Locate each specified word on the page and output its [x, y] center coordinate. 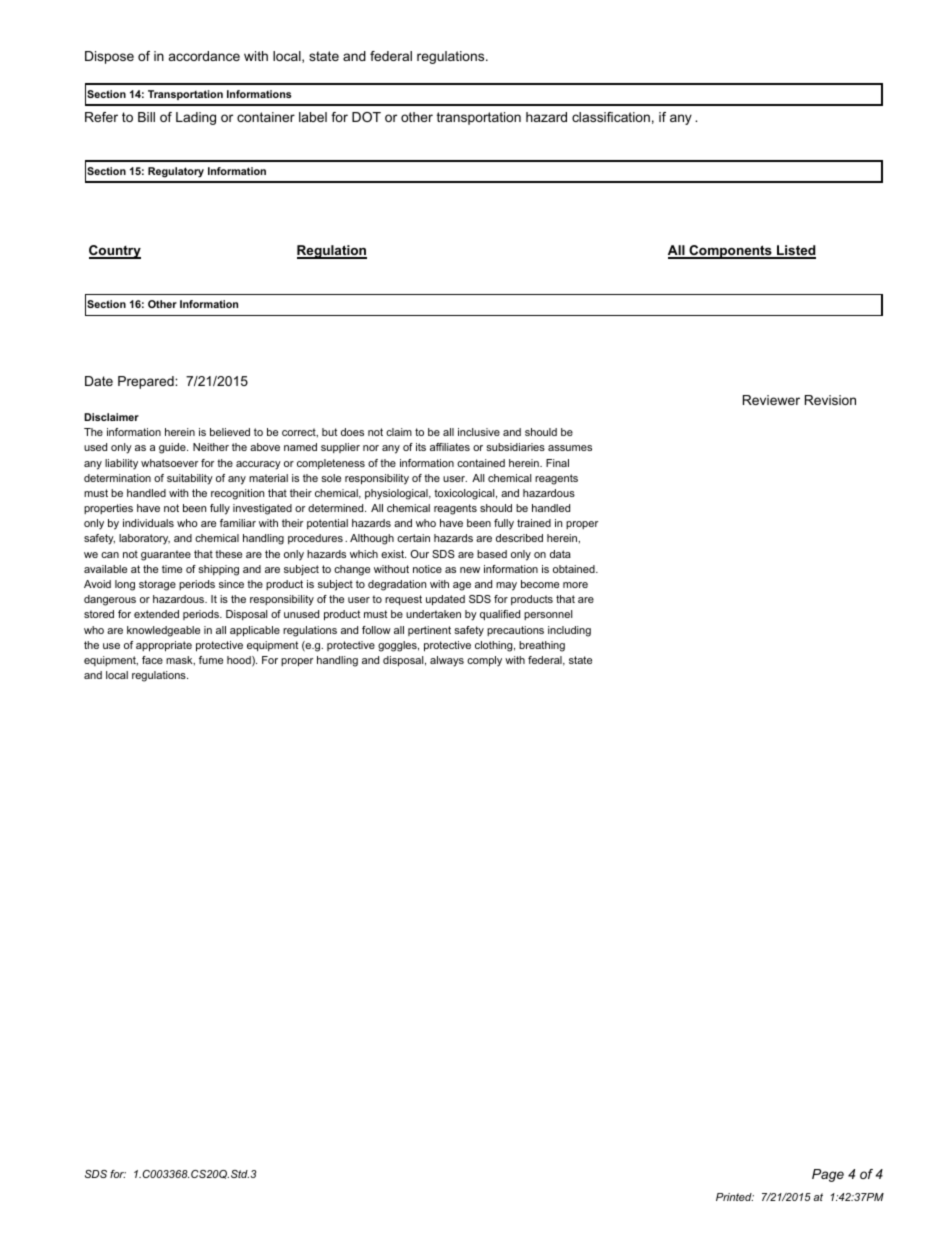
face [152, 660]
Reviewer [771, 400]
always [447, 661]
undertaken [433, 614]
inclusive [479, 432]
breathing [542, 646]
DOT [366, 117]
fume [211, 660]
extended [156, 614]
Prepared [147, 382]
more [575, 585]
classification [611, 117]
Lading [196, 118]
